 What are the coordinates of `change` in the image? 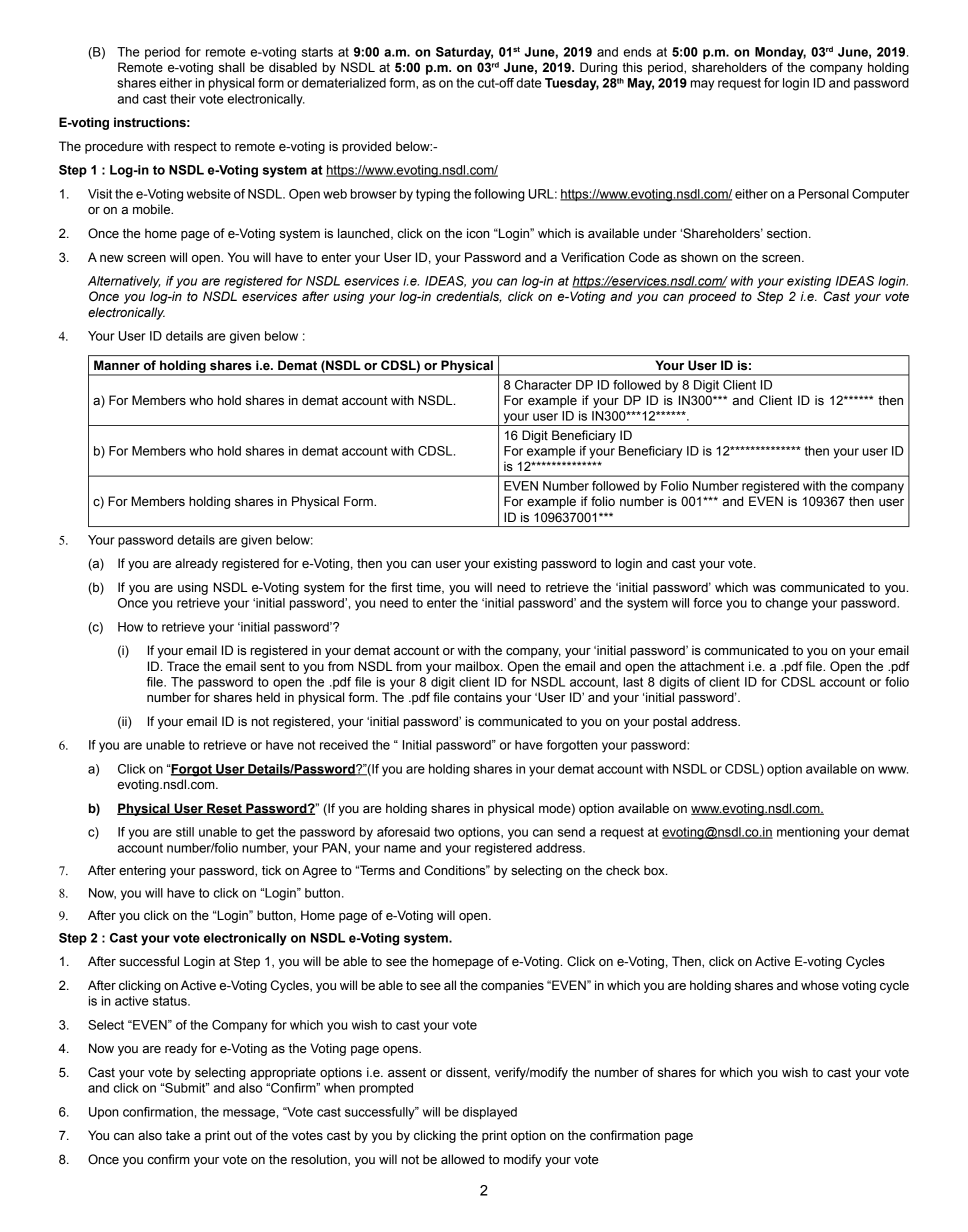 It's located at (787, 604).
